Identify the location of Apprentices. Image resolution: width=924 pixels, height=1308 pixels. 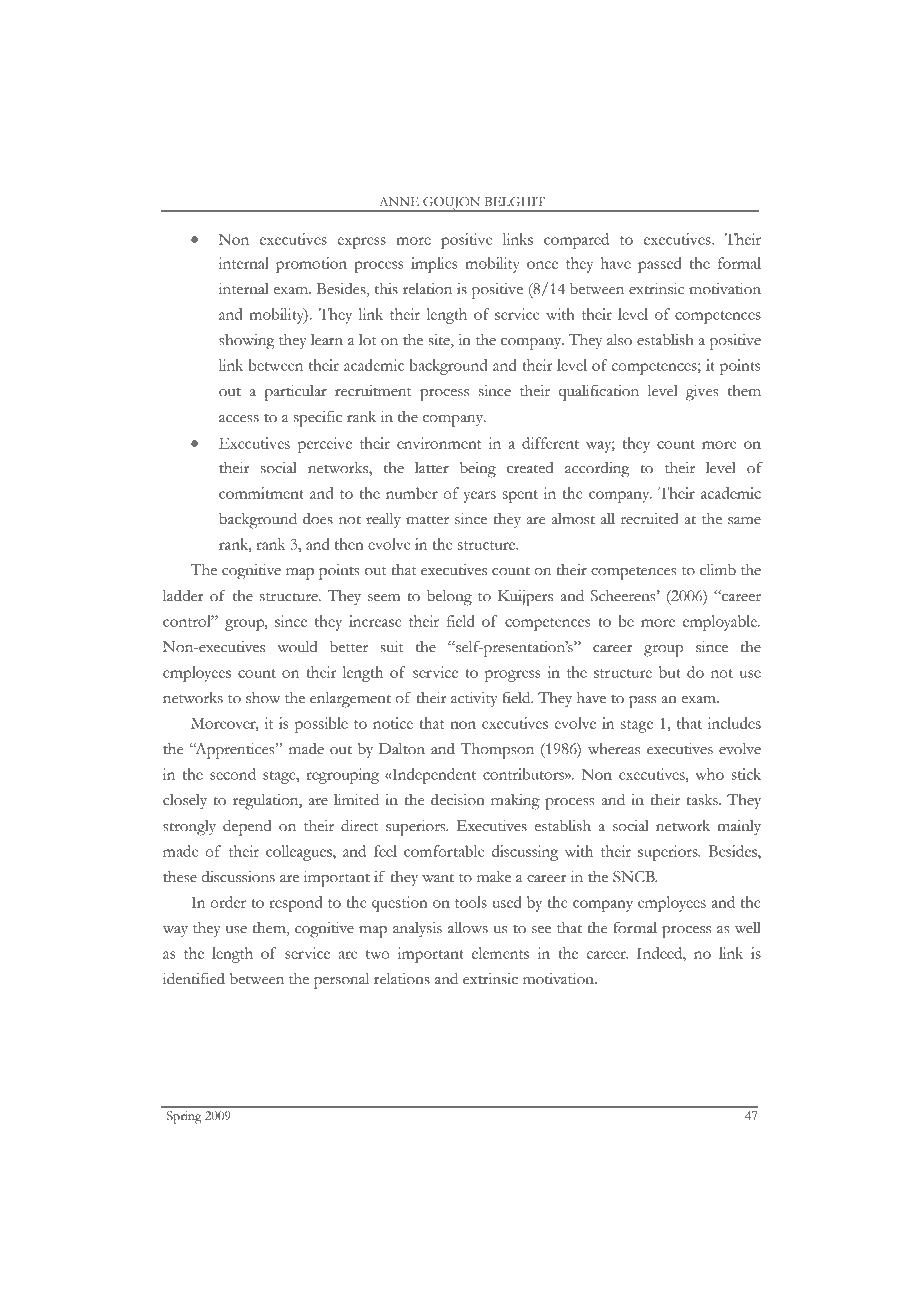
(235, 751).
